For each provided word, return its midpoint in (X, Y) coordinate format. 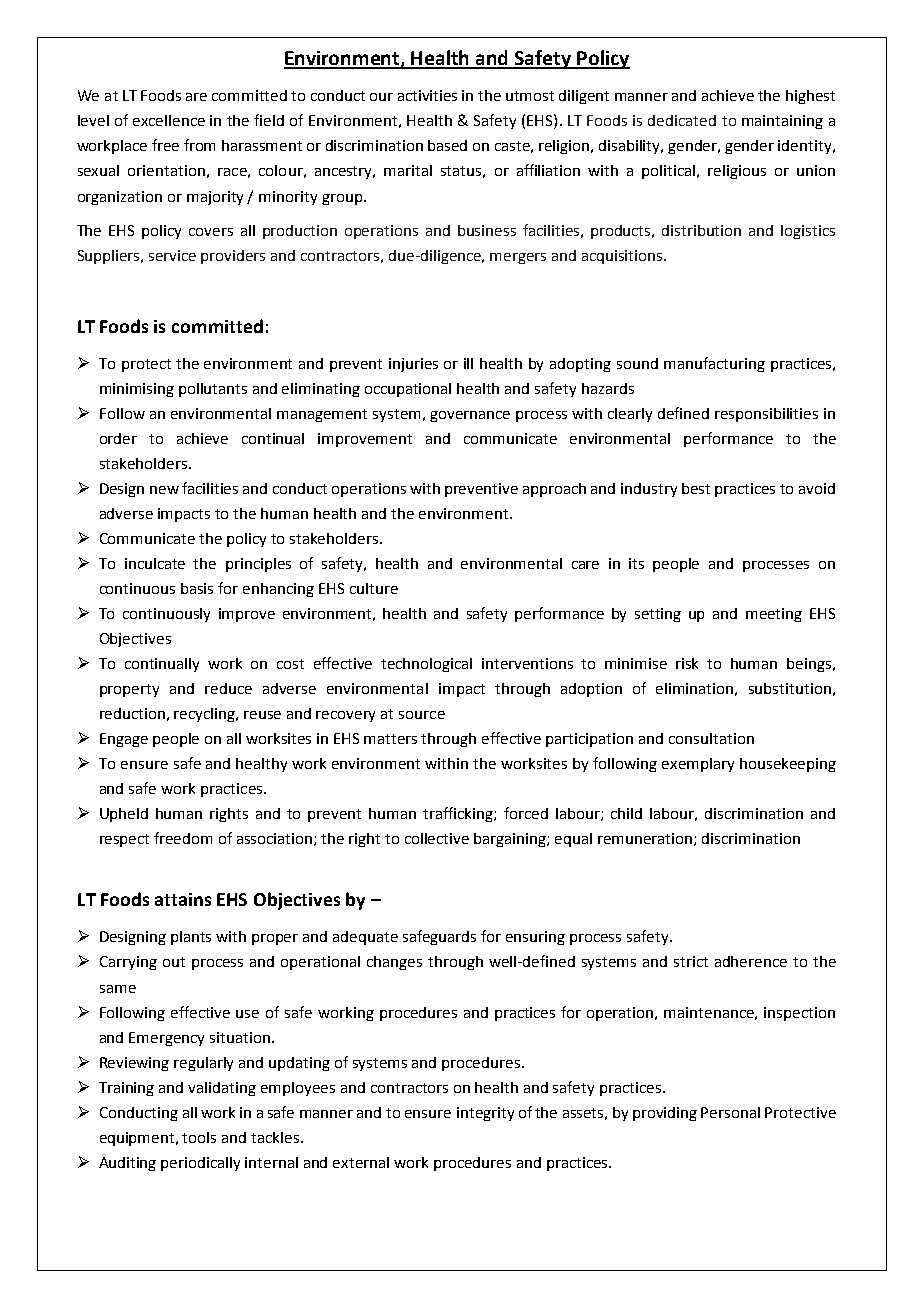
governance (470, 416)
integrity (485, 1114)
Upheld (124, 815)
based (447, 145)
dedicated (682, 120)
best (696, 488)
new (164, 490)
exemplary (698, 765)
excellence (169, 120)
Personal (730, 1112)
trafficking (459, 814)
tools (199, 1137)
